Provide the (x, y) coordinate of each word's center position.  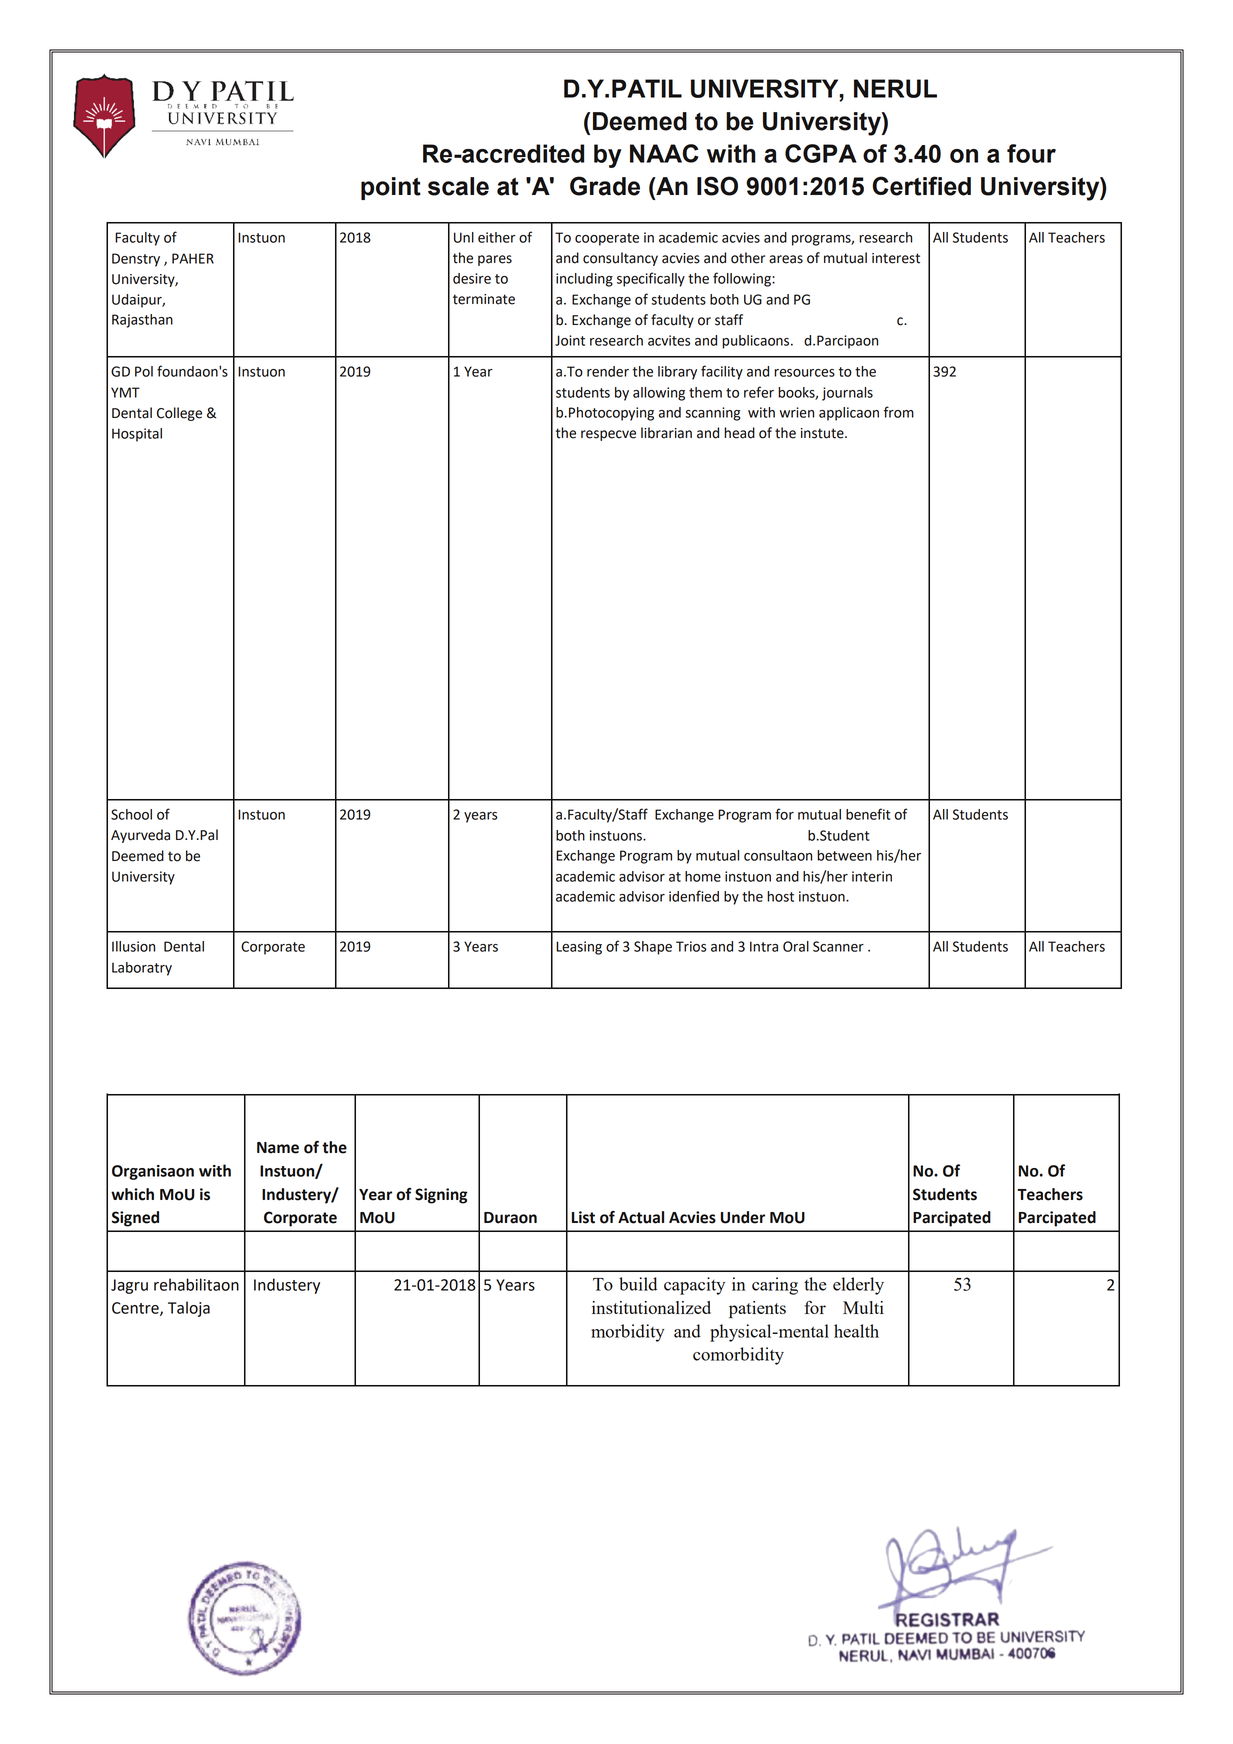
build (638, 1284)
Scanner (838, 946)
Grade (605, 186)
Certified (922, 186)
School (131, 814)
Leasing (579, 948)
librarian (666, 433)
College (179, 414)
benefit (868, 814)
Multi (863, 1307)
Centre (136, 1309)
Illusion (133, 946)
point (391, 188)
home (703, 876)
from (899, 412)
